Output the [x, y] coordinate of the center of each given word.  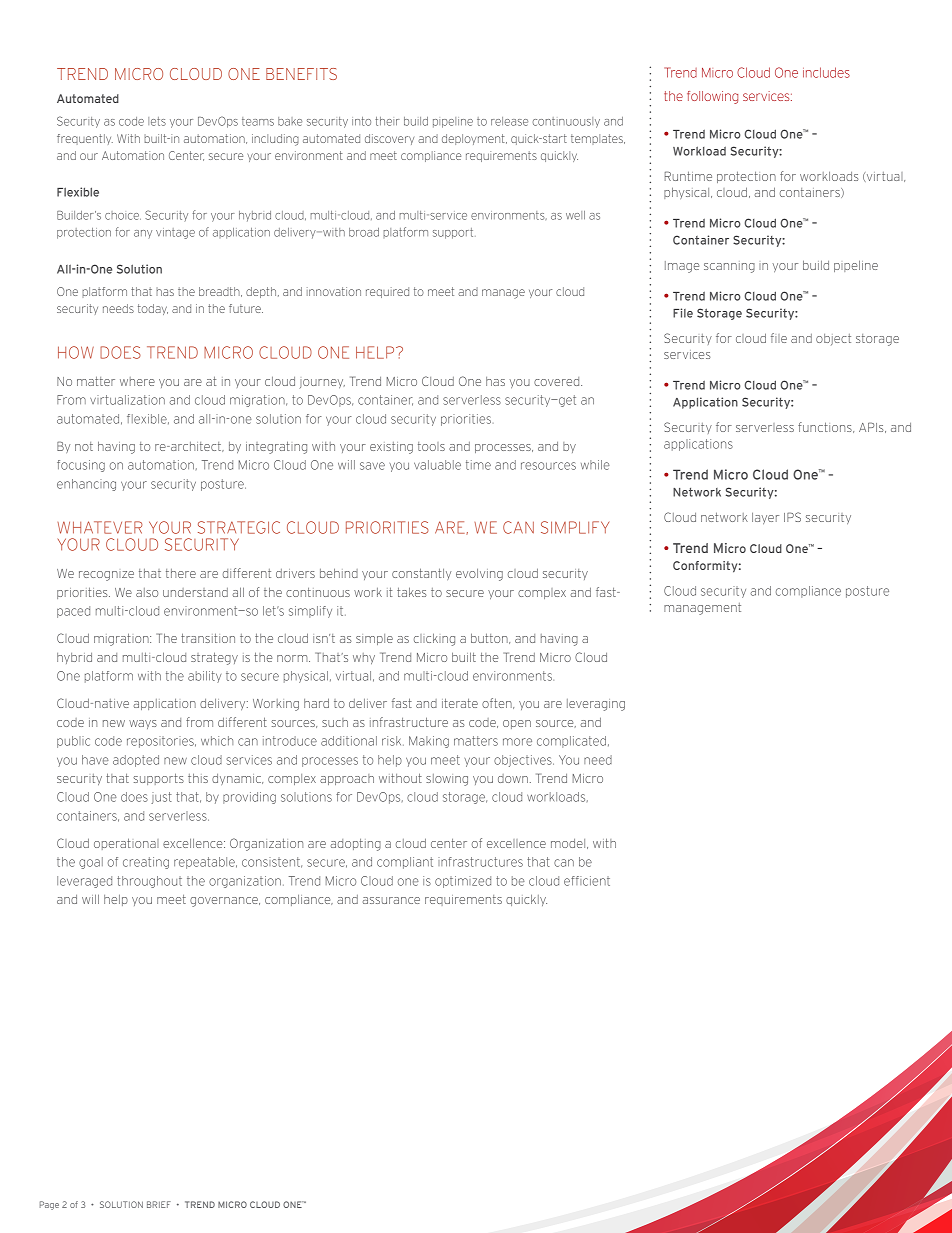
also [147, 592]
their [387, 121]
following [712, 97]
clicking [434, 639]
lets [157, 121]
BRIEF [159, 1204]
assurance [391, 900]
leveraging [596, 705]
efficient [587, 881]
